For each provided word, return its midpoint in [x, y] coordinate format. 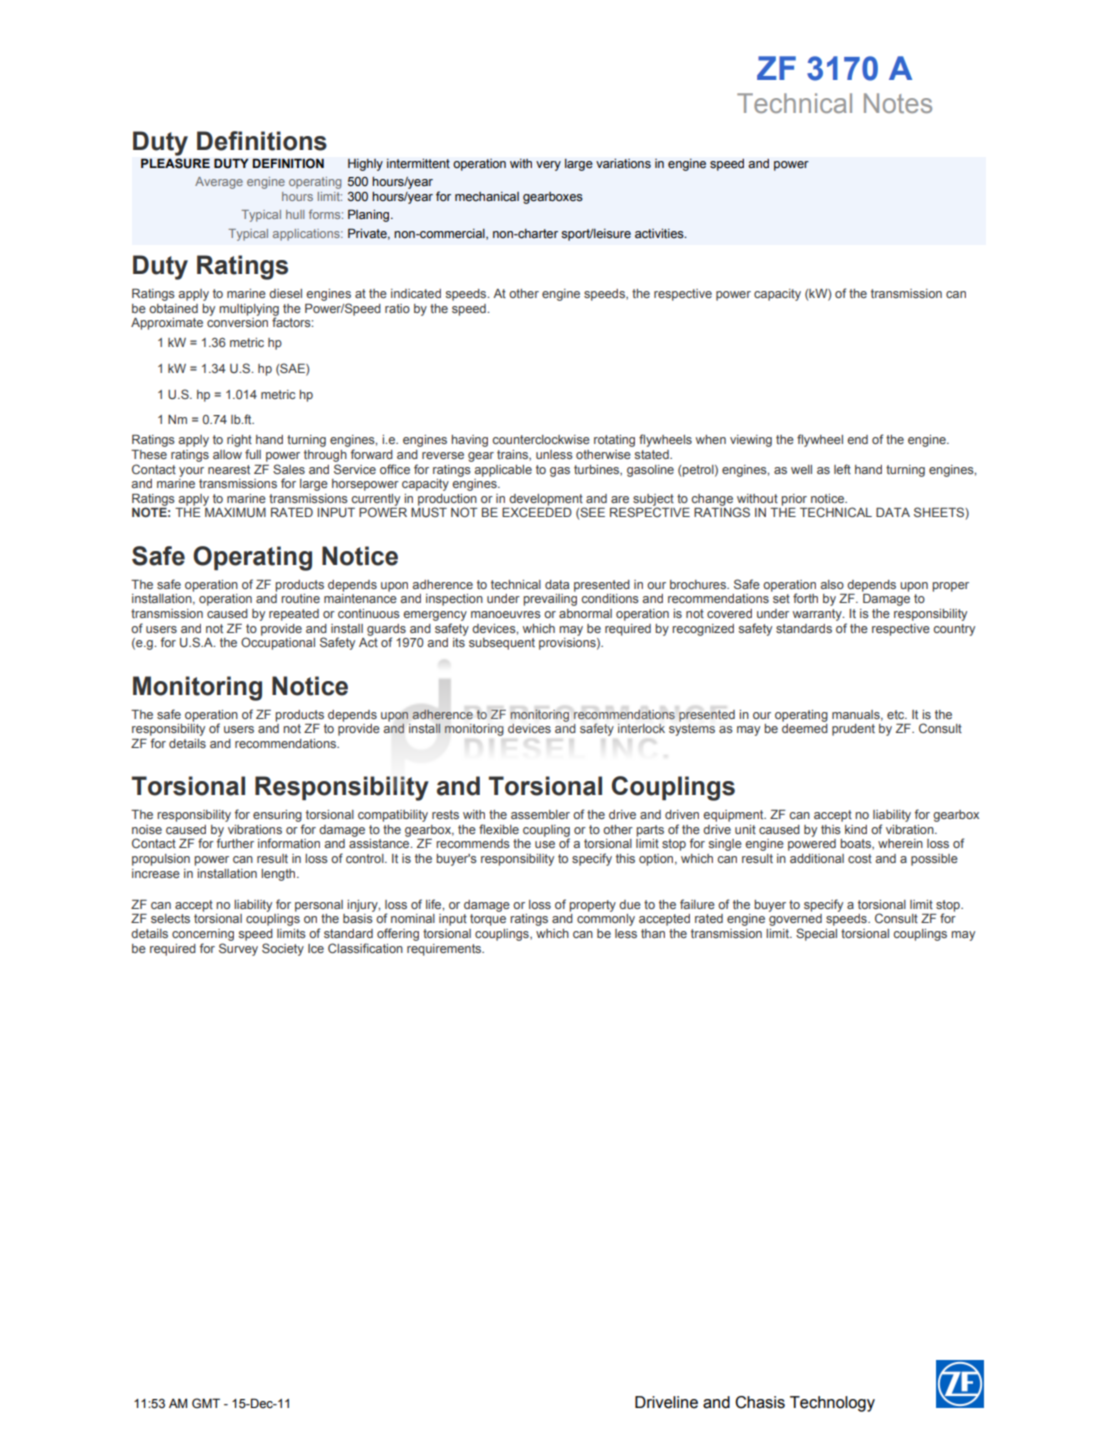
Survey [238, 949]
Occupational [278, 642]
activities [660, 234]
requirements [445, 950]
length [279, 875]
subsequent [502, 644]
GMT [206, 1403]
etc [897, 714]
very [548, 166]
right [239, 441]
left [842, 469]
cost [860, 858]
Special [816, 934]
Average [219, 183]
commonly [606, 920]
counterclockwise [541, 439]
